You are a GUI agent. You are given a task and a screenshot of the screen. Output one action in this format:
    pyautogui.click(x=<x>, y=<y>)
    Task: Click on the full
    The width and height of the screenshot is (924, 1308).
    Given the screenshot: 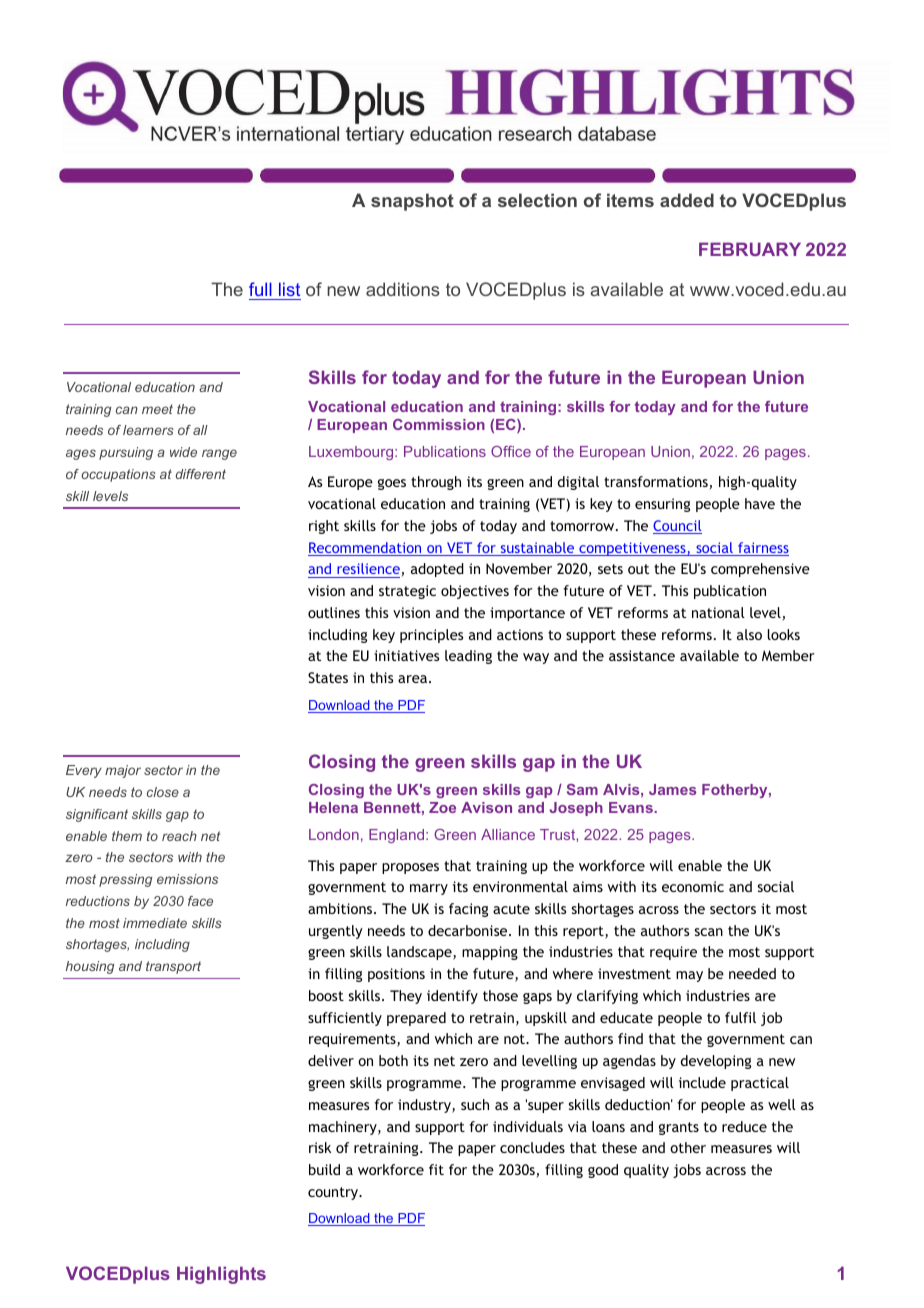 What is the action you would take?
    pyautogui.click(x=260, y=289)
